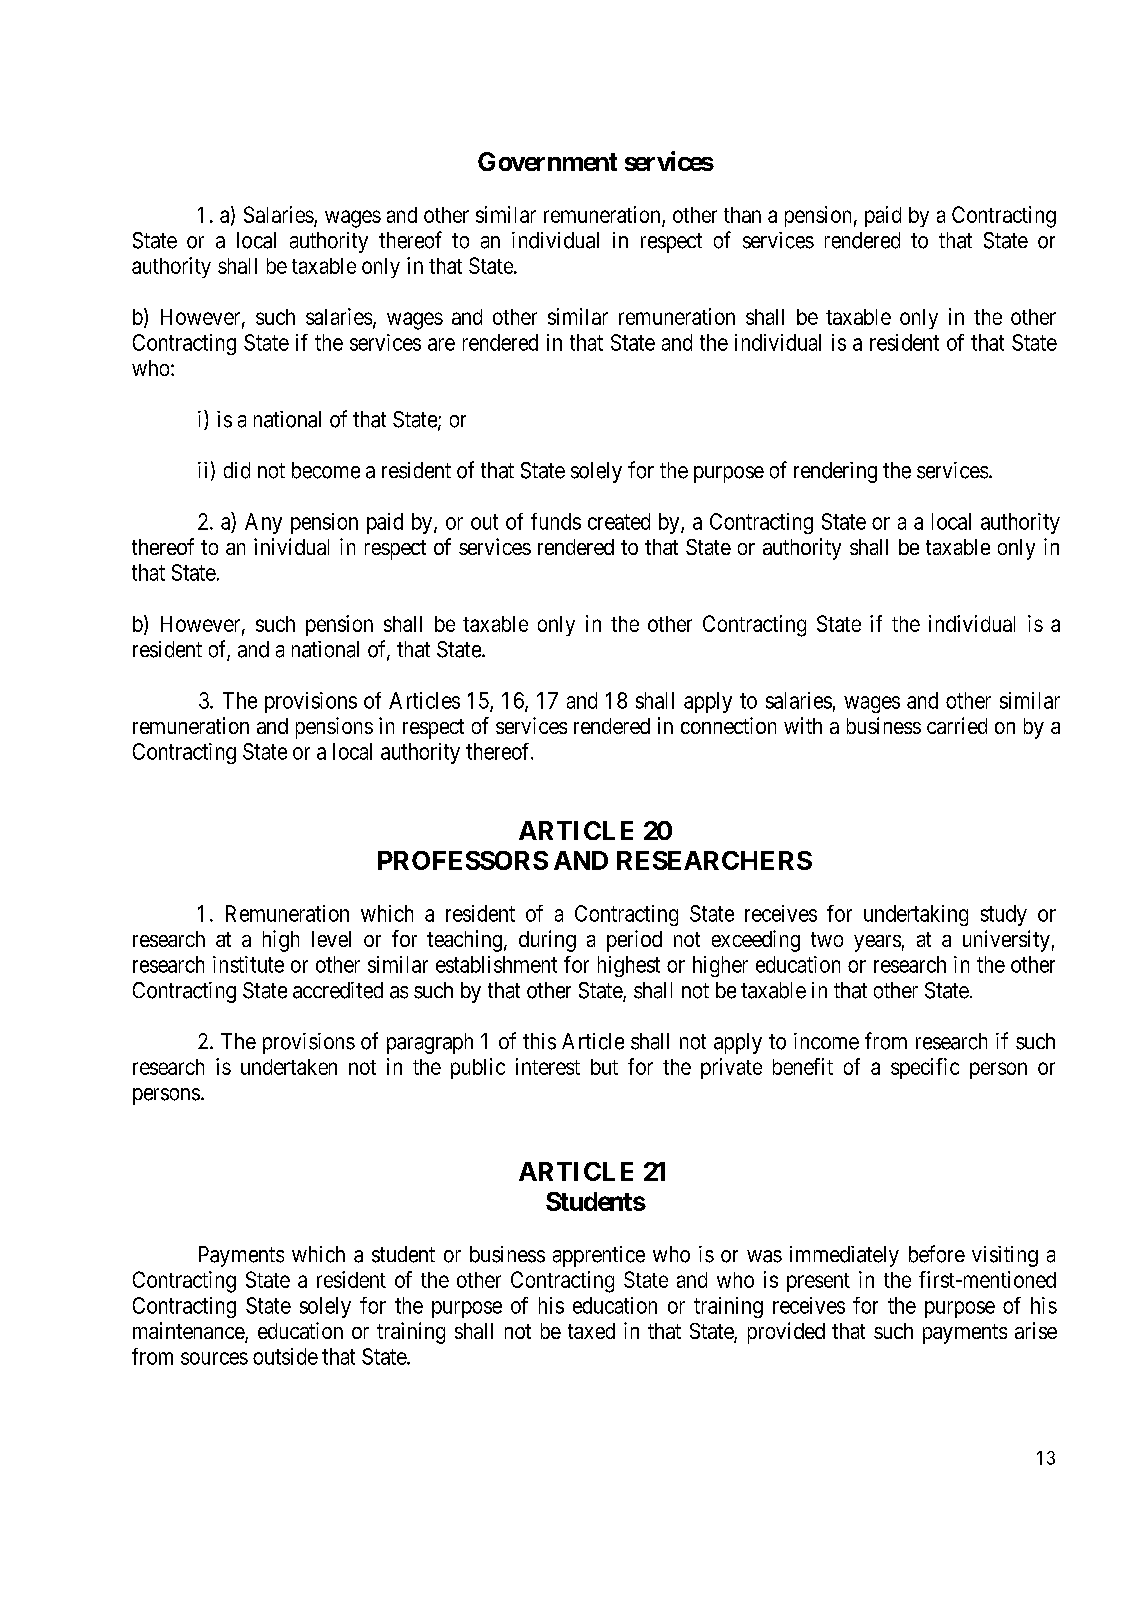 The width and height of the image is (1134, 1604). Describe the element at coordinates (547, 161) in the image. I see `Government` at that location.
